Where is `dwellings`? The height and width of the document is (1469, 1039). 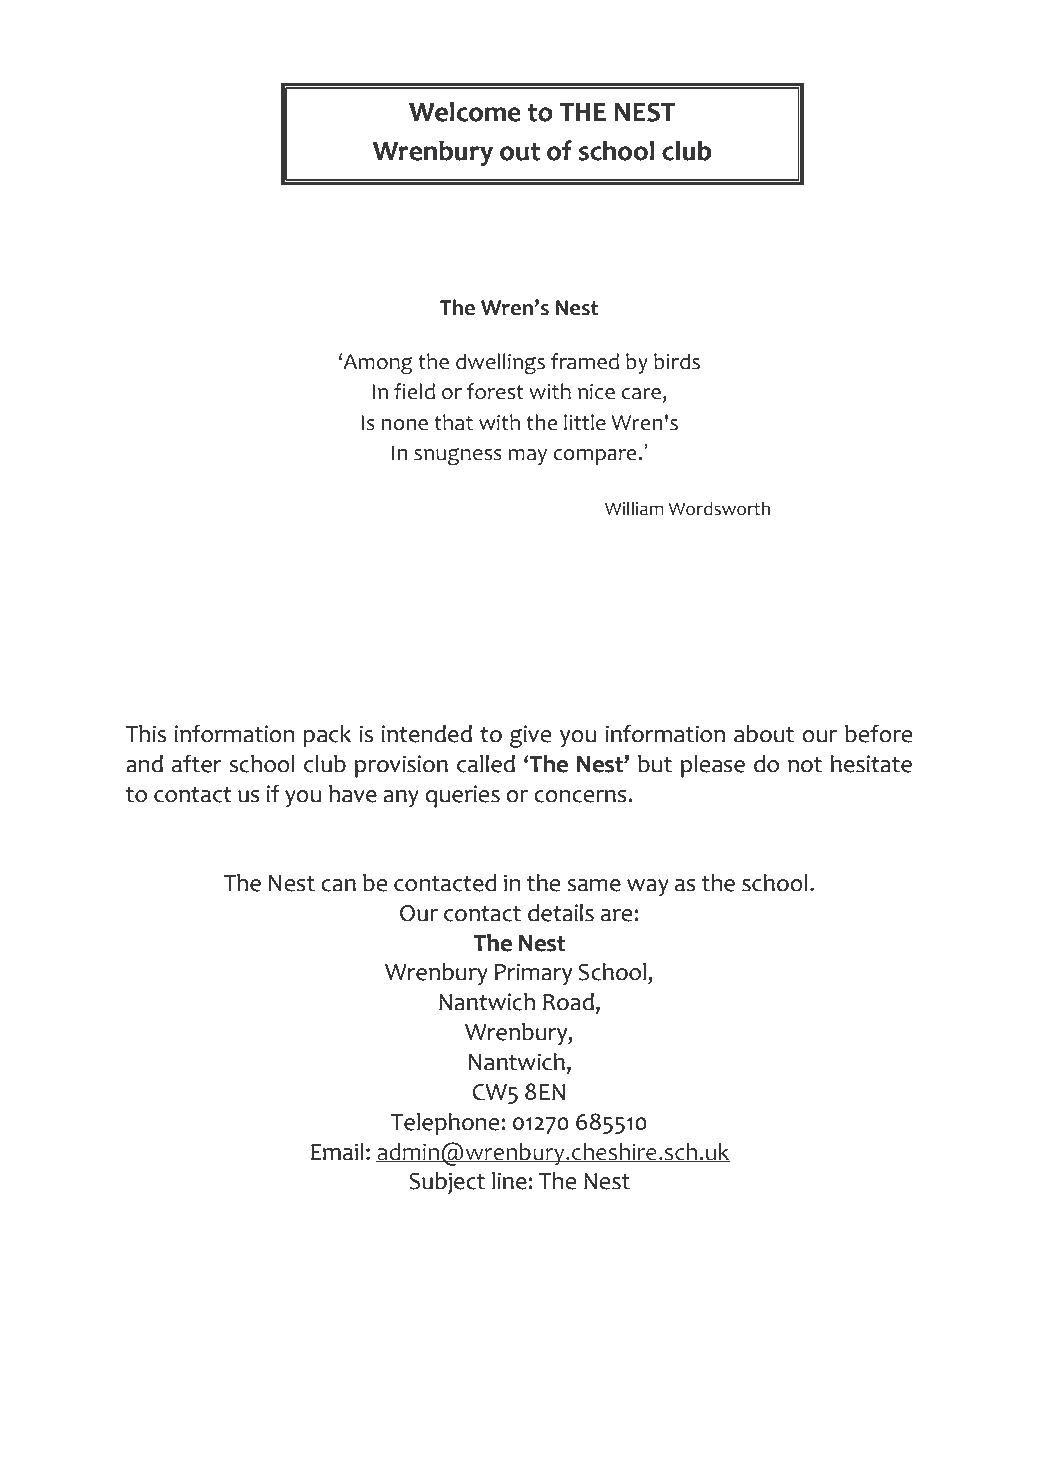 dwellings is located at coordinates (500, 364).
